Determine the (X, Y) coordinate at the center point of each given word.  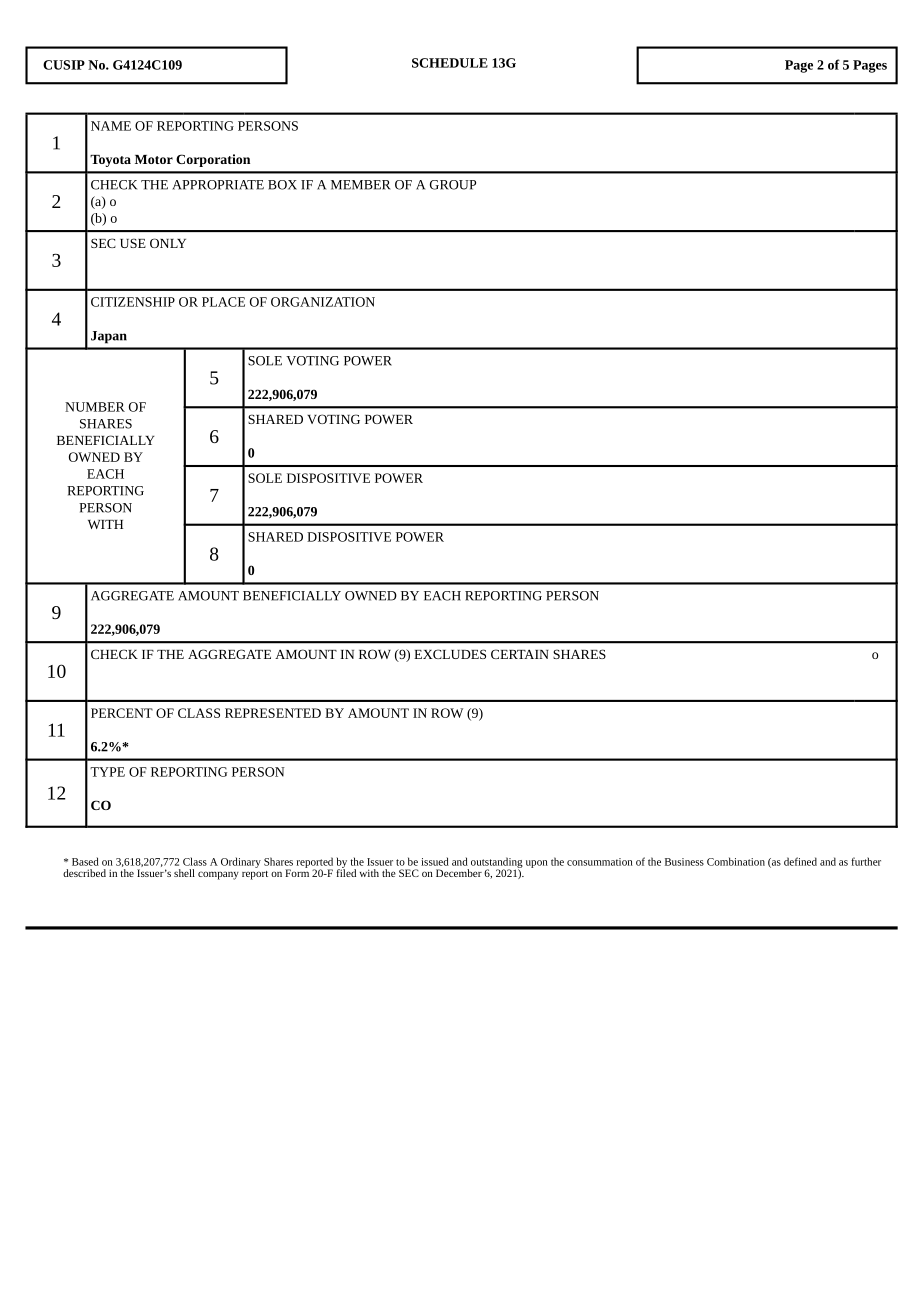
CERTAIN (520, 654)
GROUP (453, 185)
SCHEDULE (450, 63)
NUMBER (95, 407)
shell (184, 873)
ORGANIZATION (323, 302)
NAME (111, 126)
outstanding (497, 863)
